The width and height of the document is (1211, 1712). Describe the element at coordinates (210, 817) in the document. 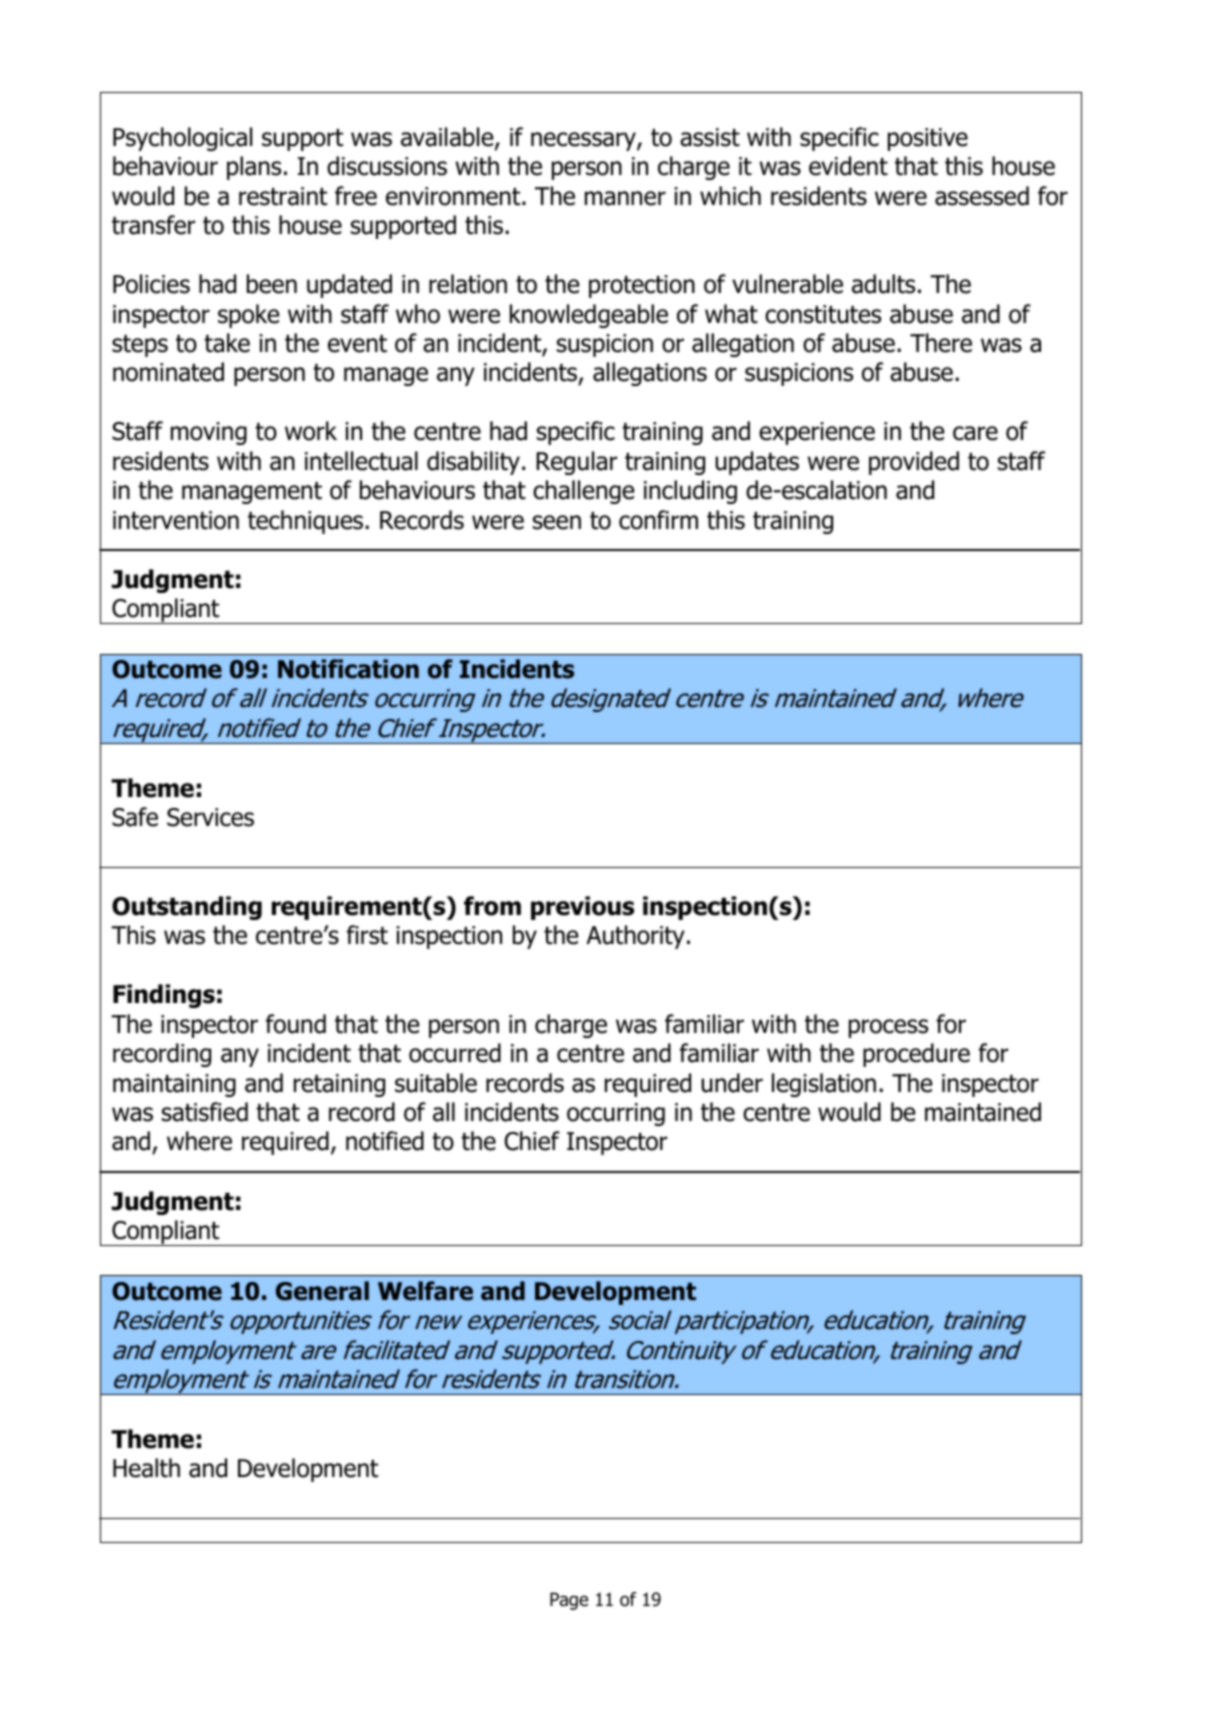

I see `Services` at that location.
